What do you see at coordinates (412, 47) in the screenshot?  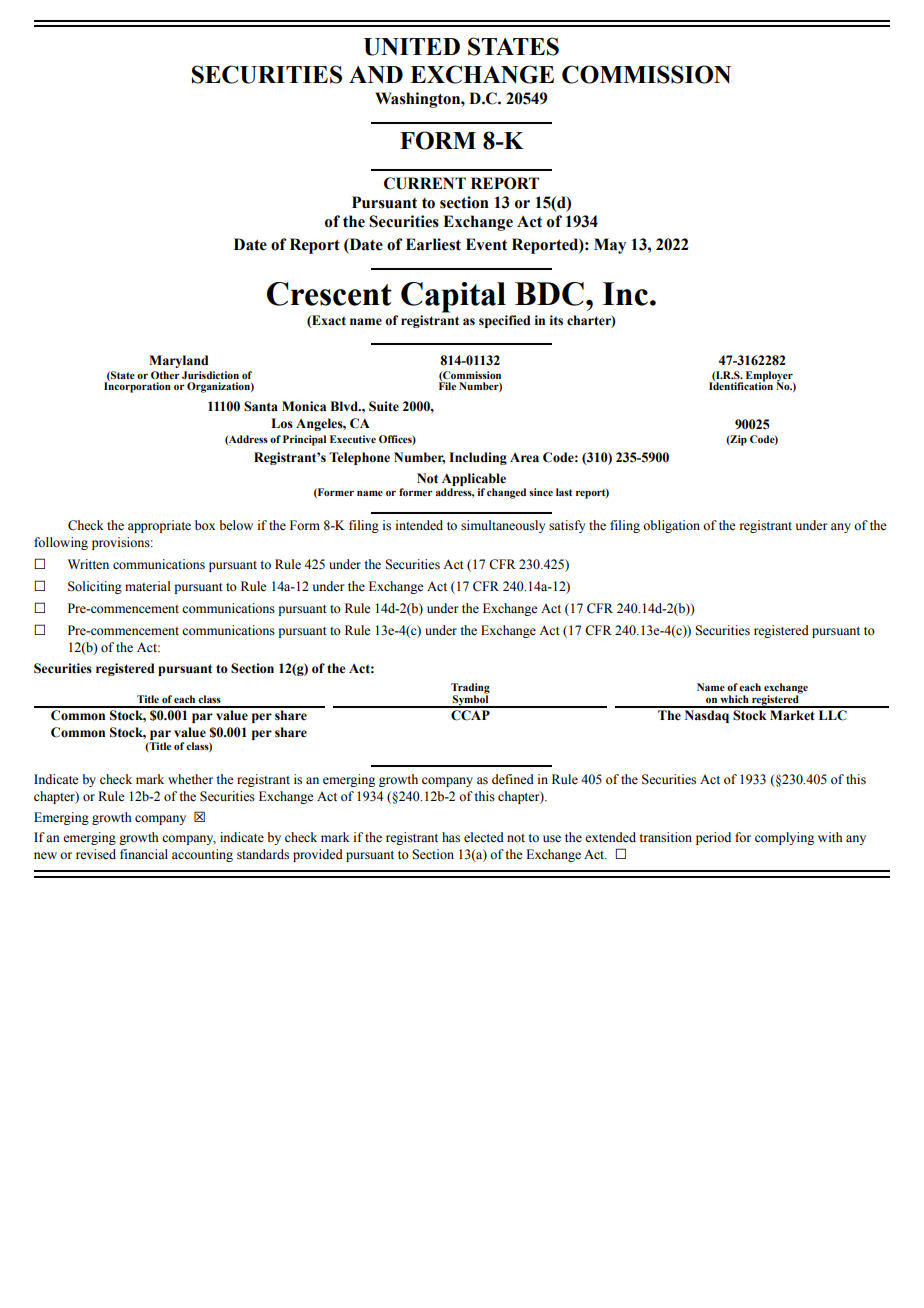 I see `UNITED` at bounding box center [412, 47].
